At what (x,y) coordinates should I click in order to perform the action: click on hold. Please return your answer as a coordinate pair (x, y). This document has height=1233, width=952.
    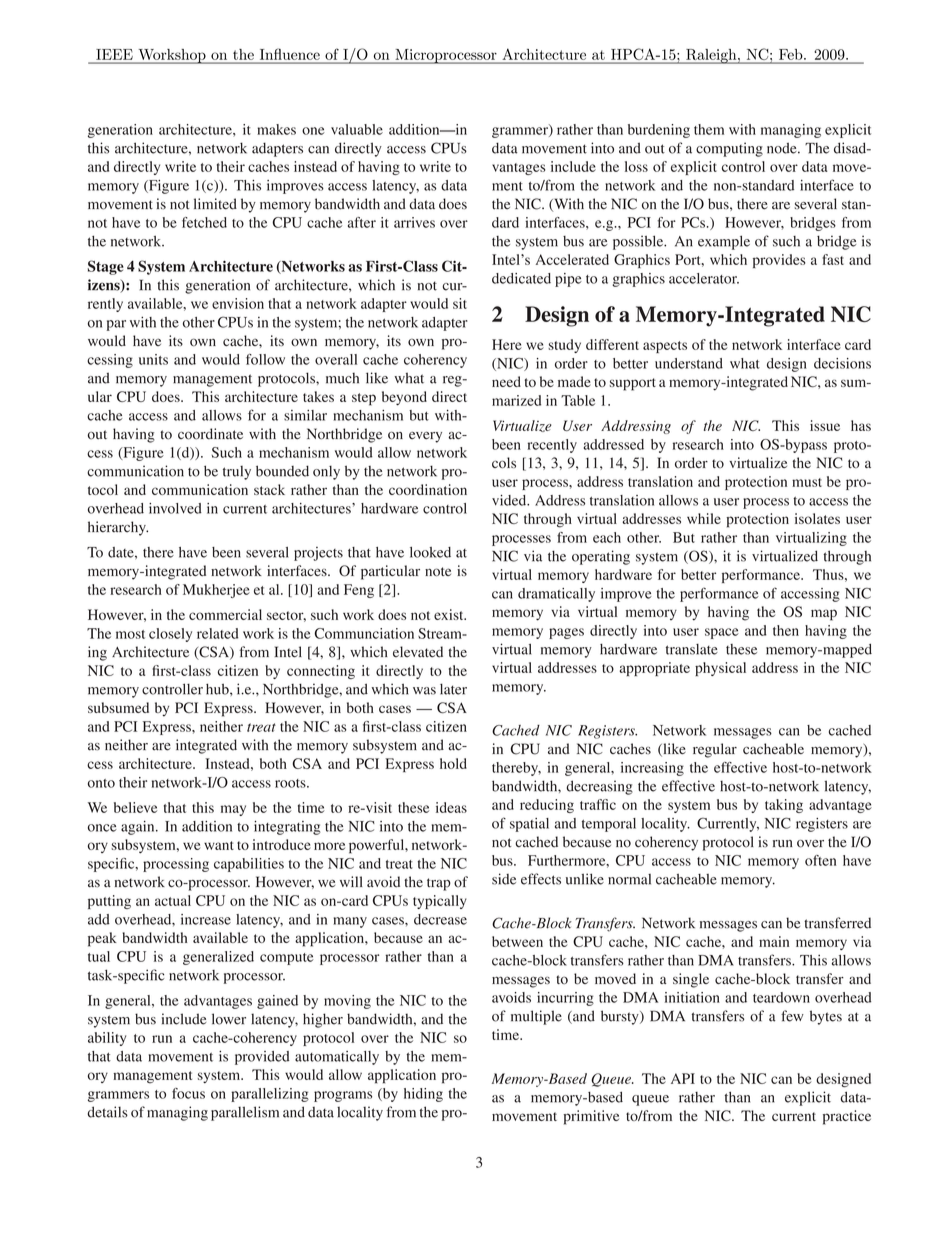
    Looking at the image, I should click on (453, 763).
